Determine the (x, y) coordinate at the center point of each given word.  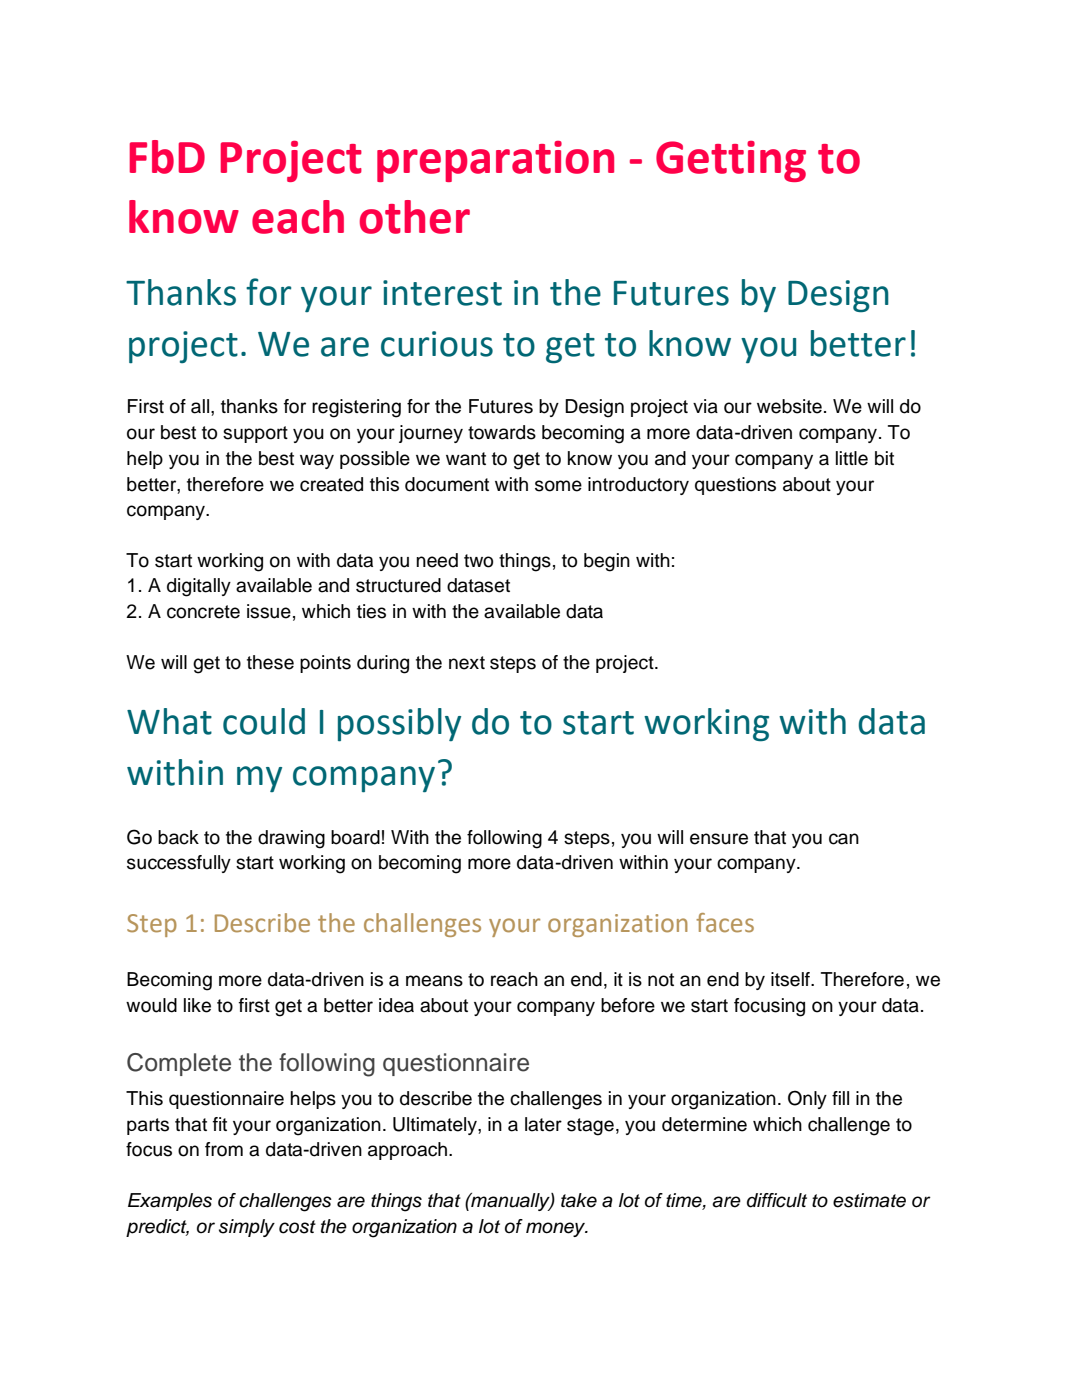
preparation (495, 161)
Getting (731, 161)
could (264, 721)
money (557, 1229)
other (415, 217)
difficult (777, 1200)
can (844, 839)
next (467, 663)
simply (247, 1228)
